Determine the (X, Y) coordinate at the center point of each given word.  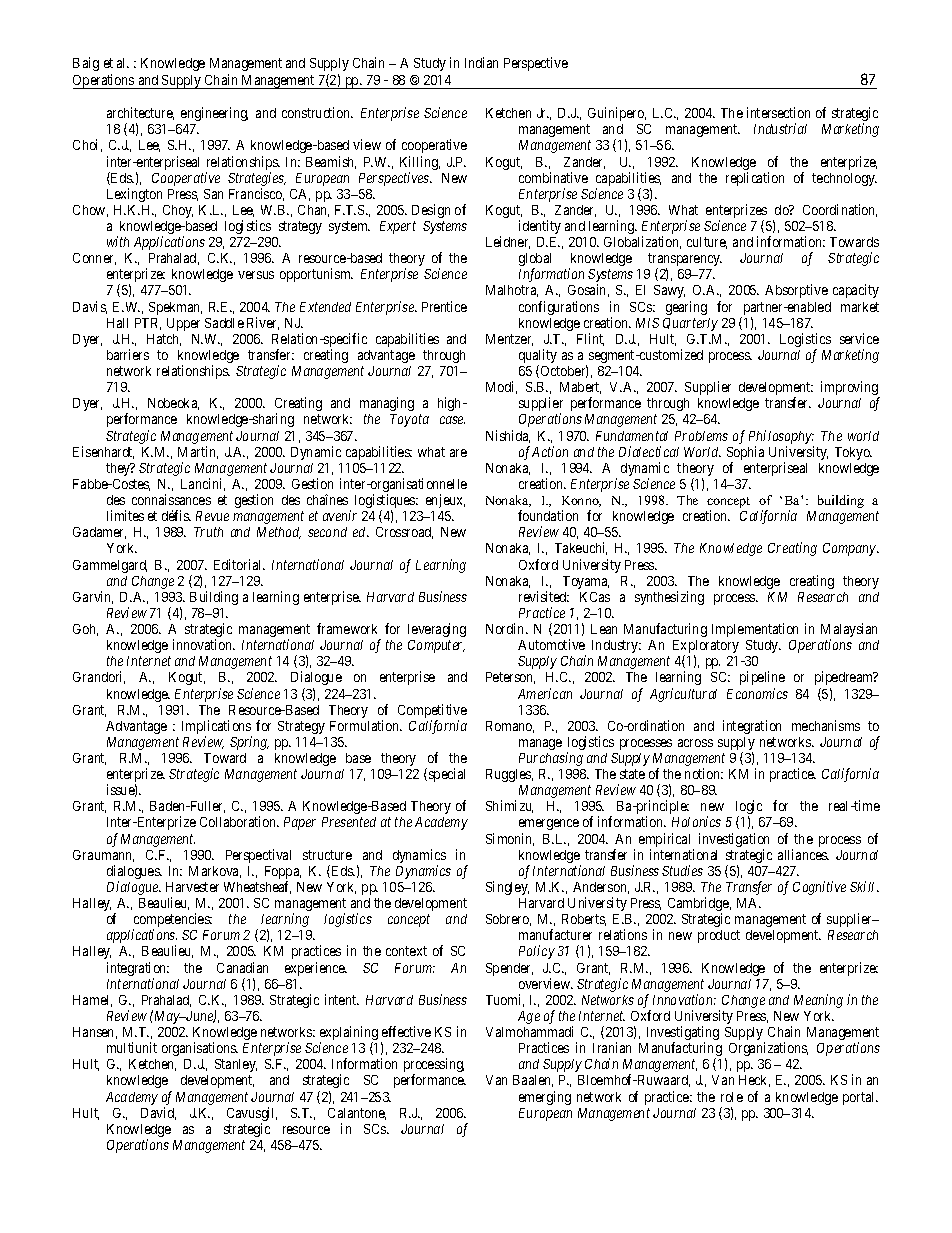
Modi (501, 387)
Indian (481, 62)
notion (704, 773)
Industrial (780, 128)
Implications (217, 728)
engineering (214, 114)
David (158, 1113)
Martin (198, 452)
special (447, 775)
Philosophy (781, 438)
